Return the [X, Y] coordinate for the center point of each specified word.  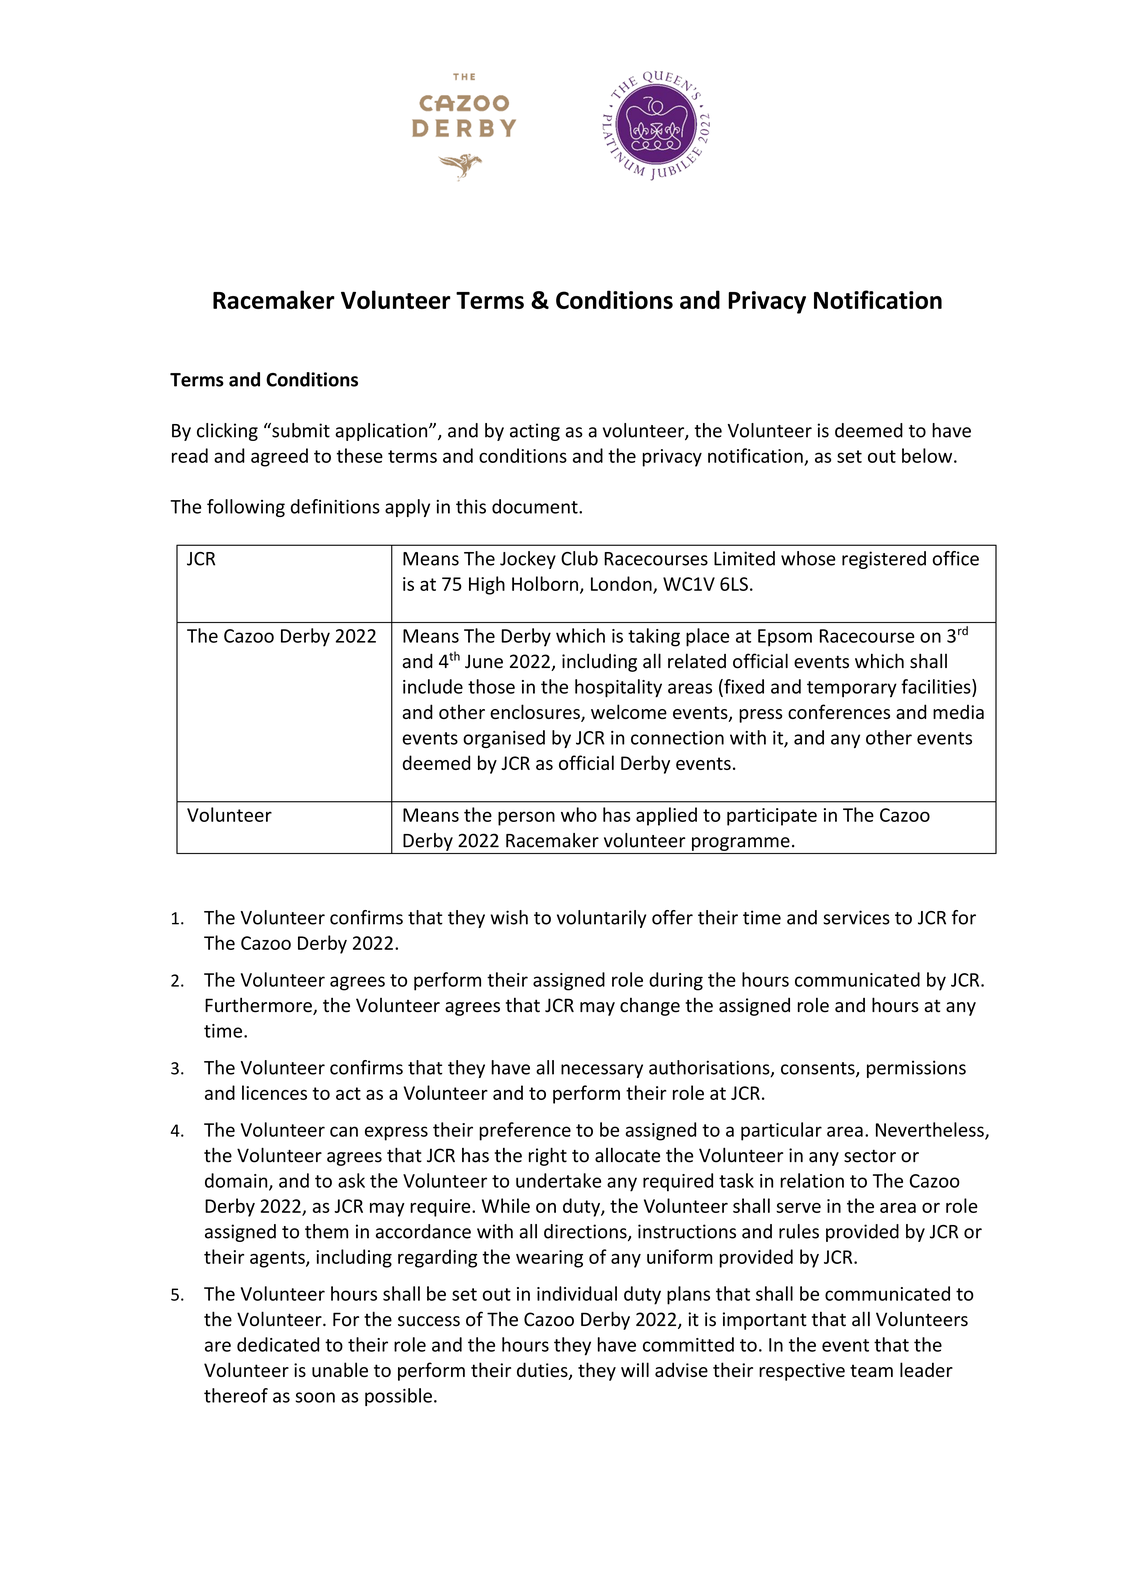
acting [535, 432]
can [344, 1131]
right [548, 1156]
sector [870, 1156]
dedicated [278, 1344]
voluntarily [601, 919]
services [856, 917]
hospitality [618, 688]
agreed [279, 457]
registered [884, 560]
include [433, 686]
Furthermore [259, 1006]
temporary [852, 689]
